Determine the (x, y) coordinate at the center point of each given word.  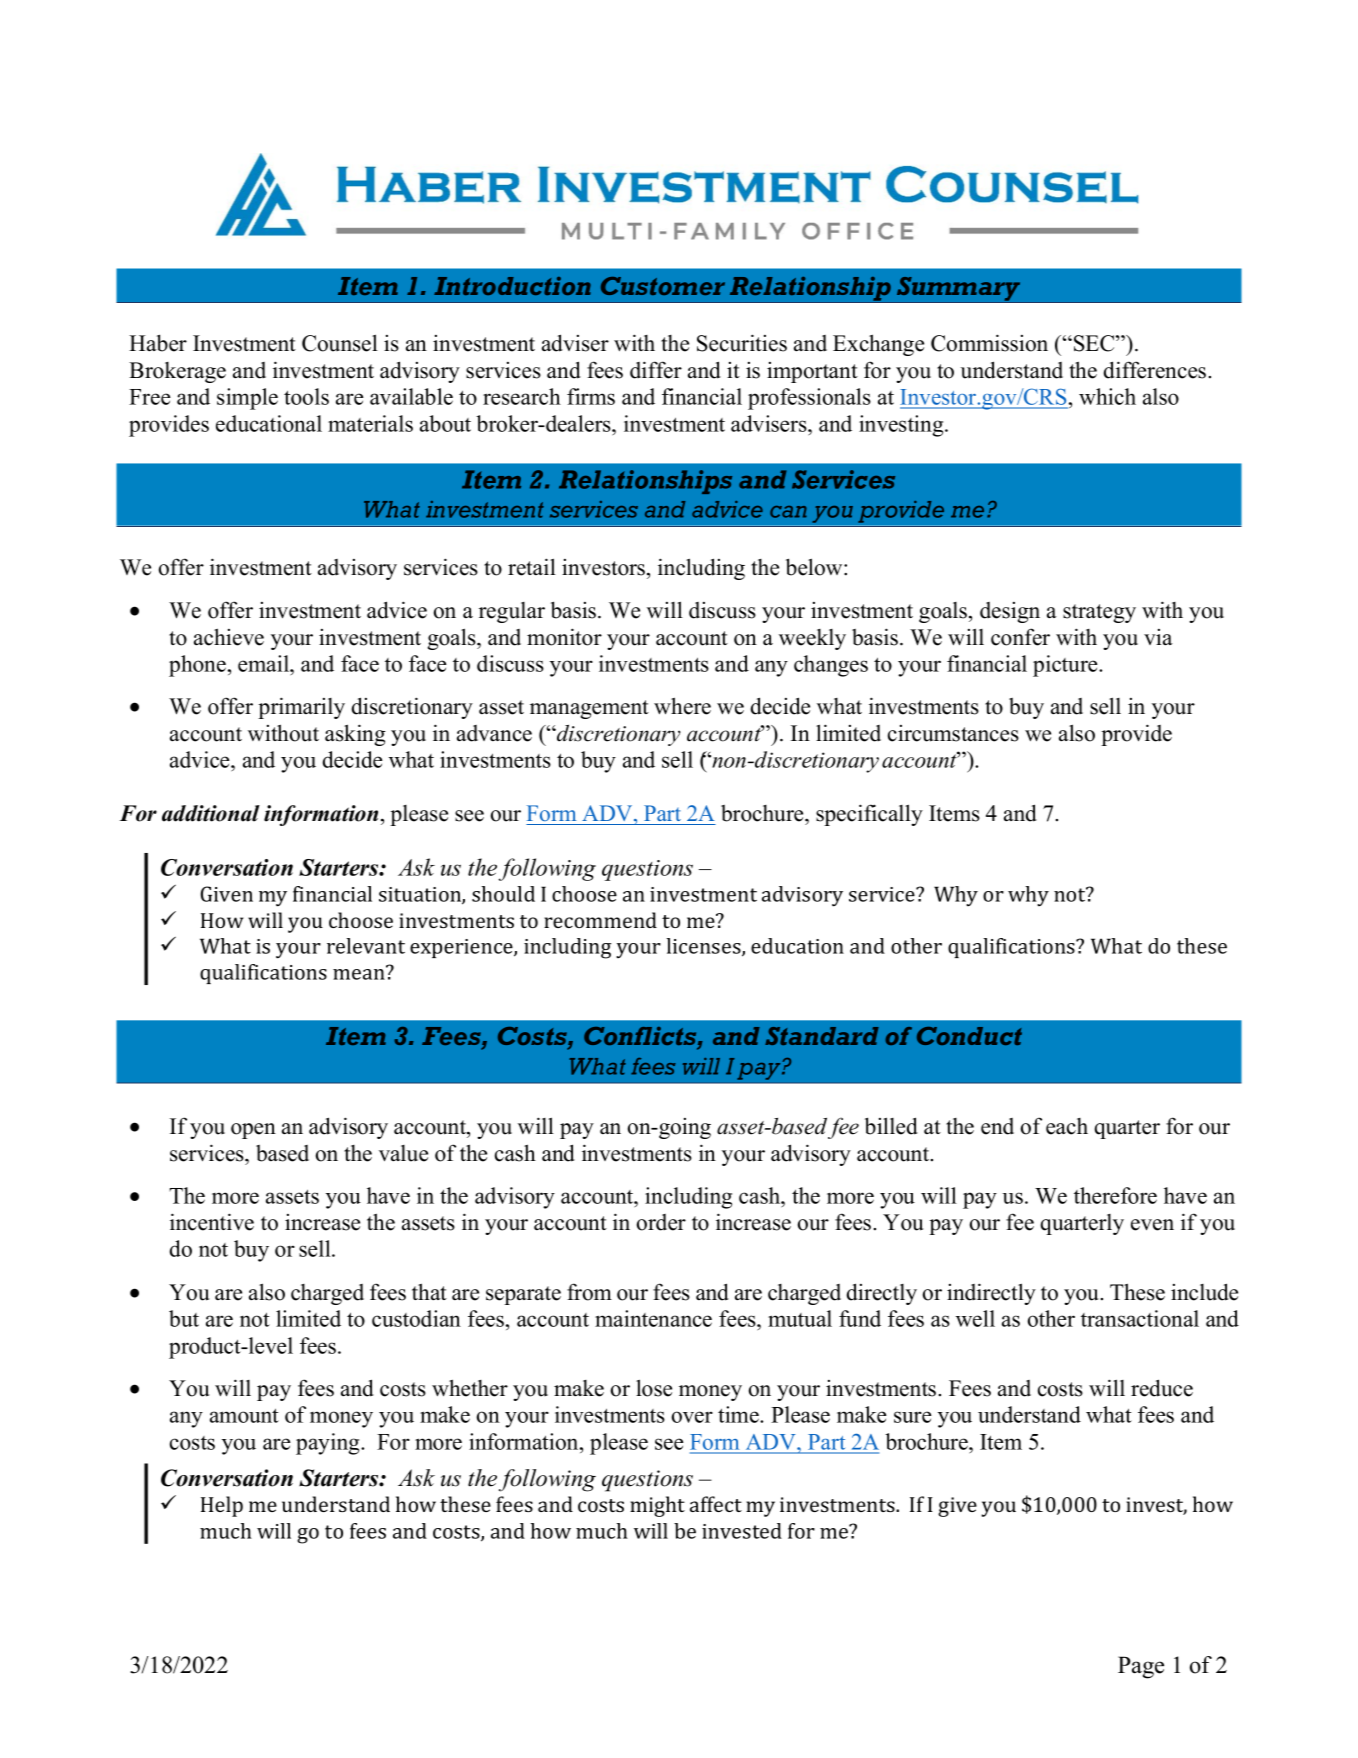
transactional (1140, 1318)
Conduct (969, 1036)
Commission (989, 343)
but (184, 1318)
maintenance (653, 1318)
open (253, 1131)
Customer (663, 286)
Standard (822, 1036)
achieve (229, 637)
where (682, 706)
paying (329, 1444)
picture (1066, 666)
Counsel (340, 343)
